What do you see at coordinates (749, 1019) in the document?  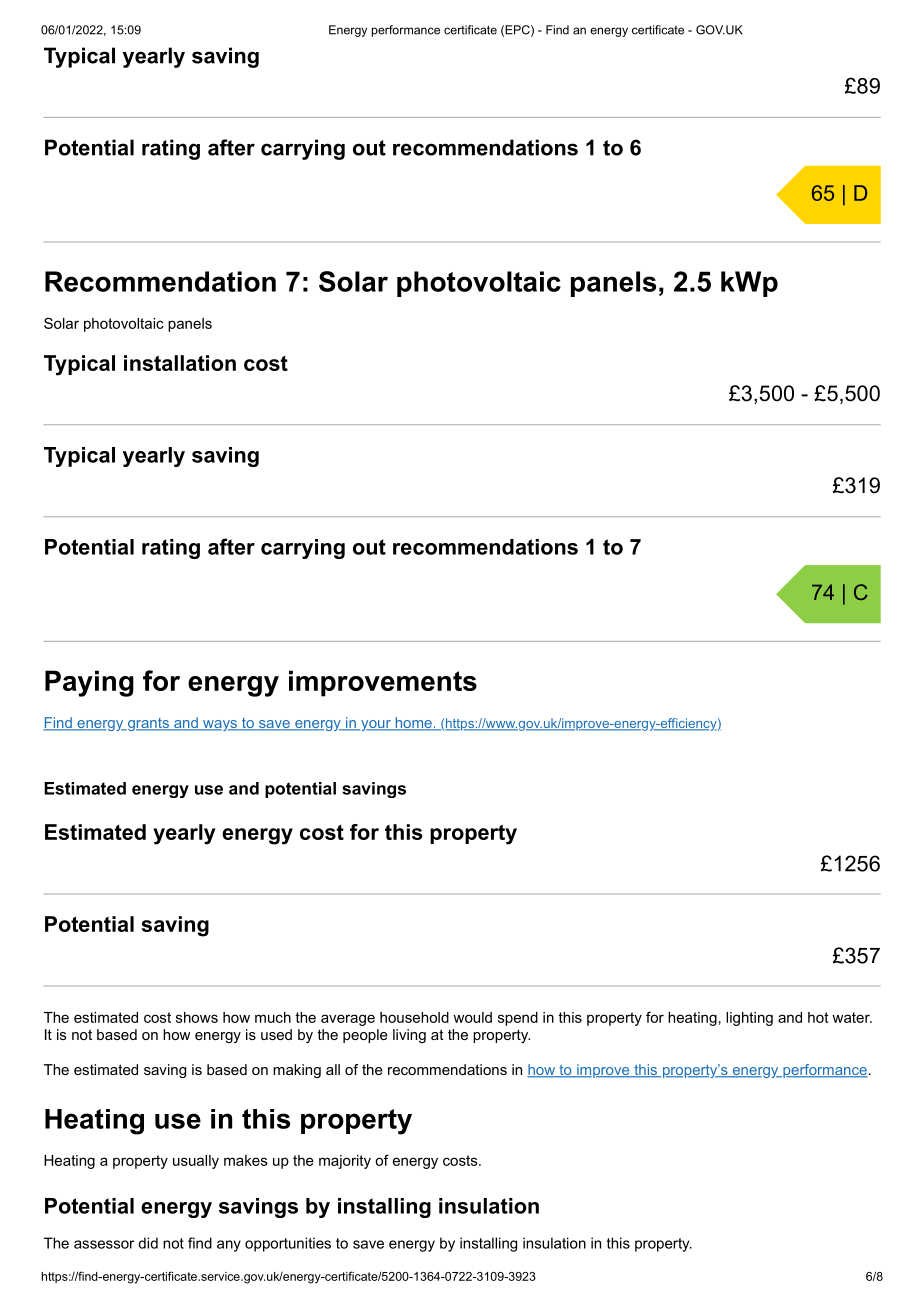 I see `lighting` at bounding box center [749, 1019].
